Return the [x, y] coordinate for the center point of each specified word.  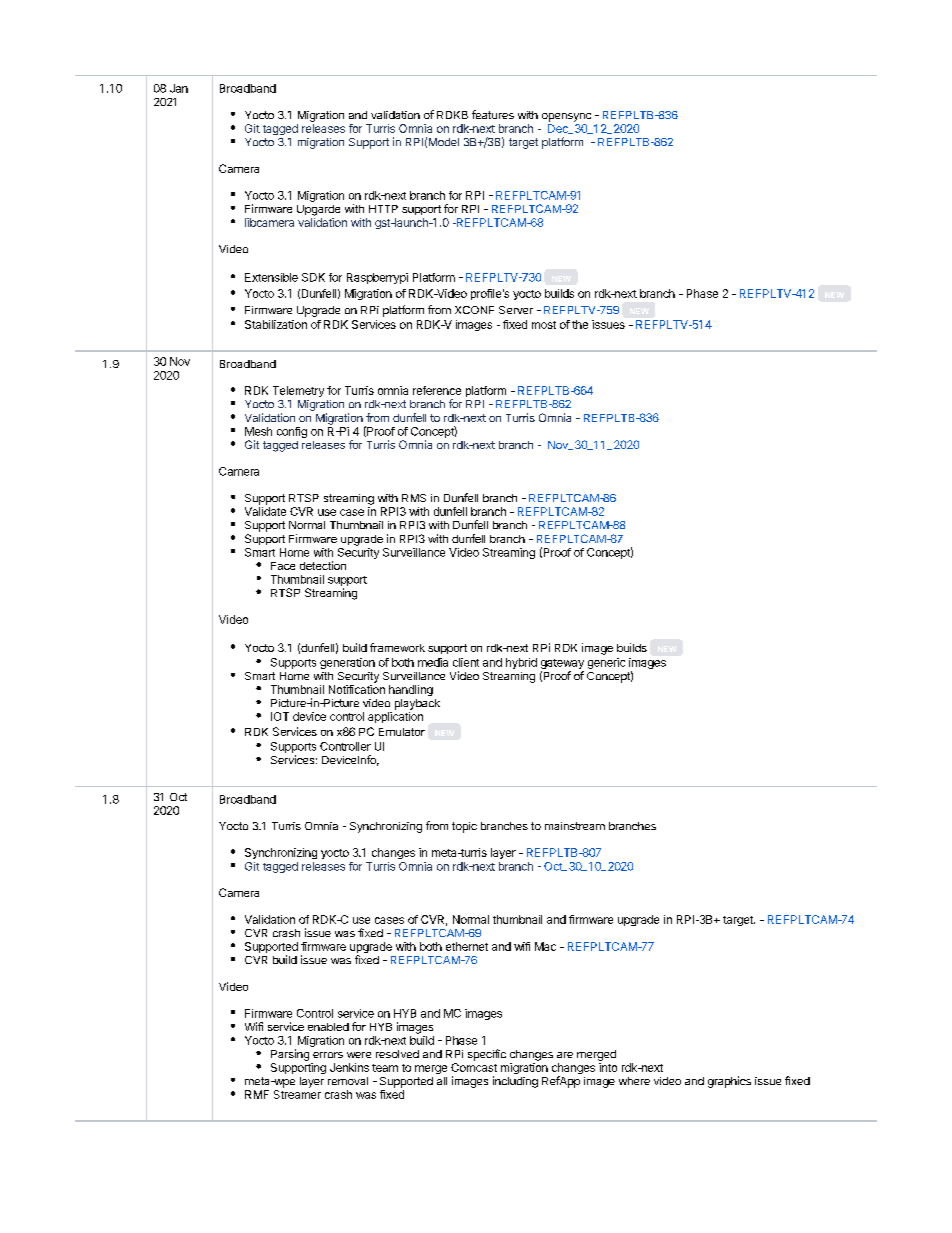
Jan [179, 88]
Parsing [290, 1055]
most [544, 325]
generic [606, 663]
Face [283, 566]
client [466, 662]
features [493, 114]
